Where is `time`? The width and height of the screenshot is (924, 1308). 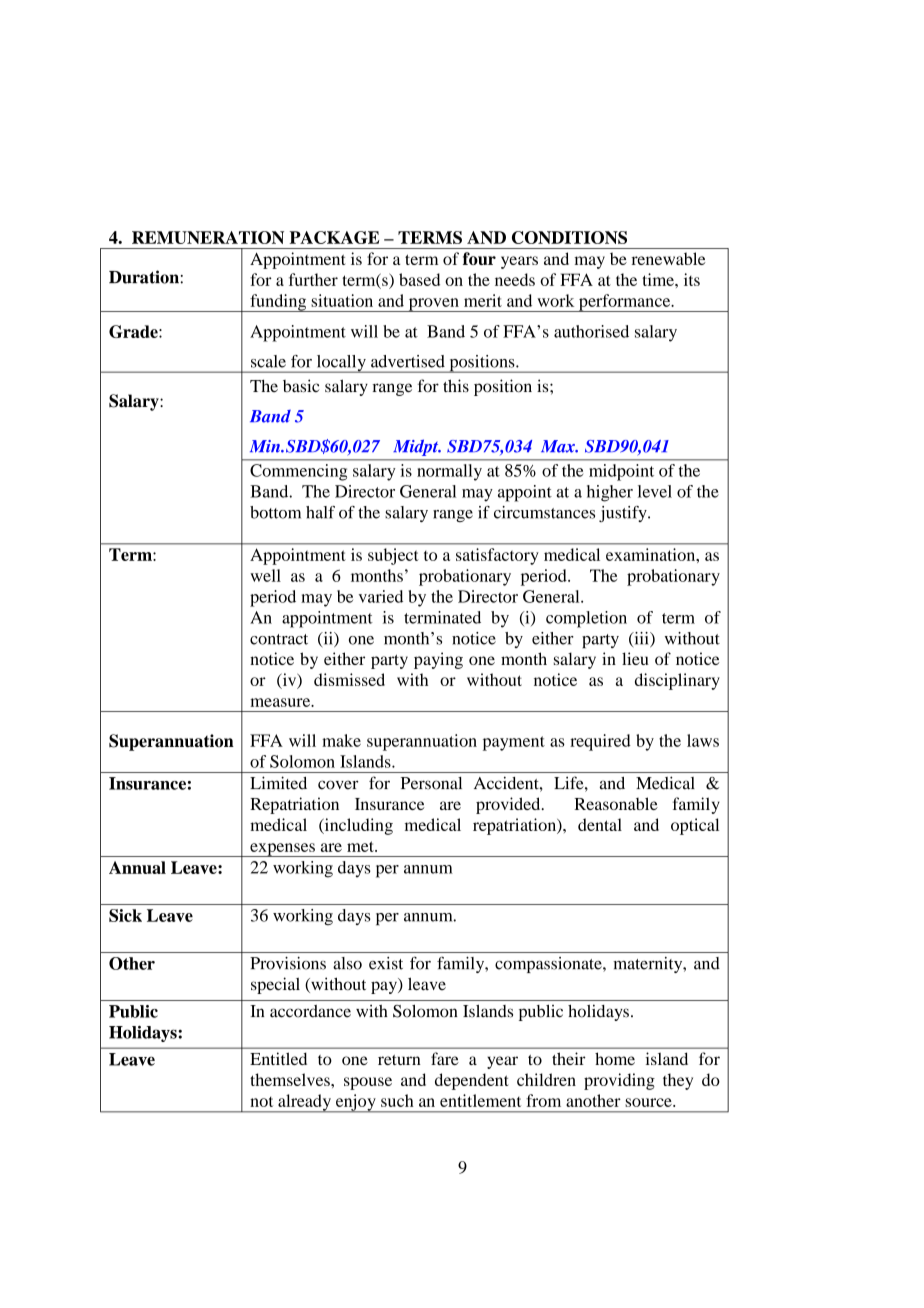
time is located at coordinates (659, 279).
